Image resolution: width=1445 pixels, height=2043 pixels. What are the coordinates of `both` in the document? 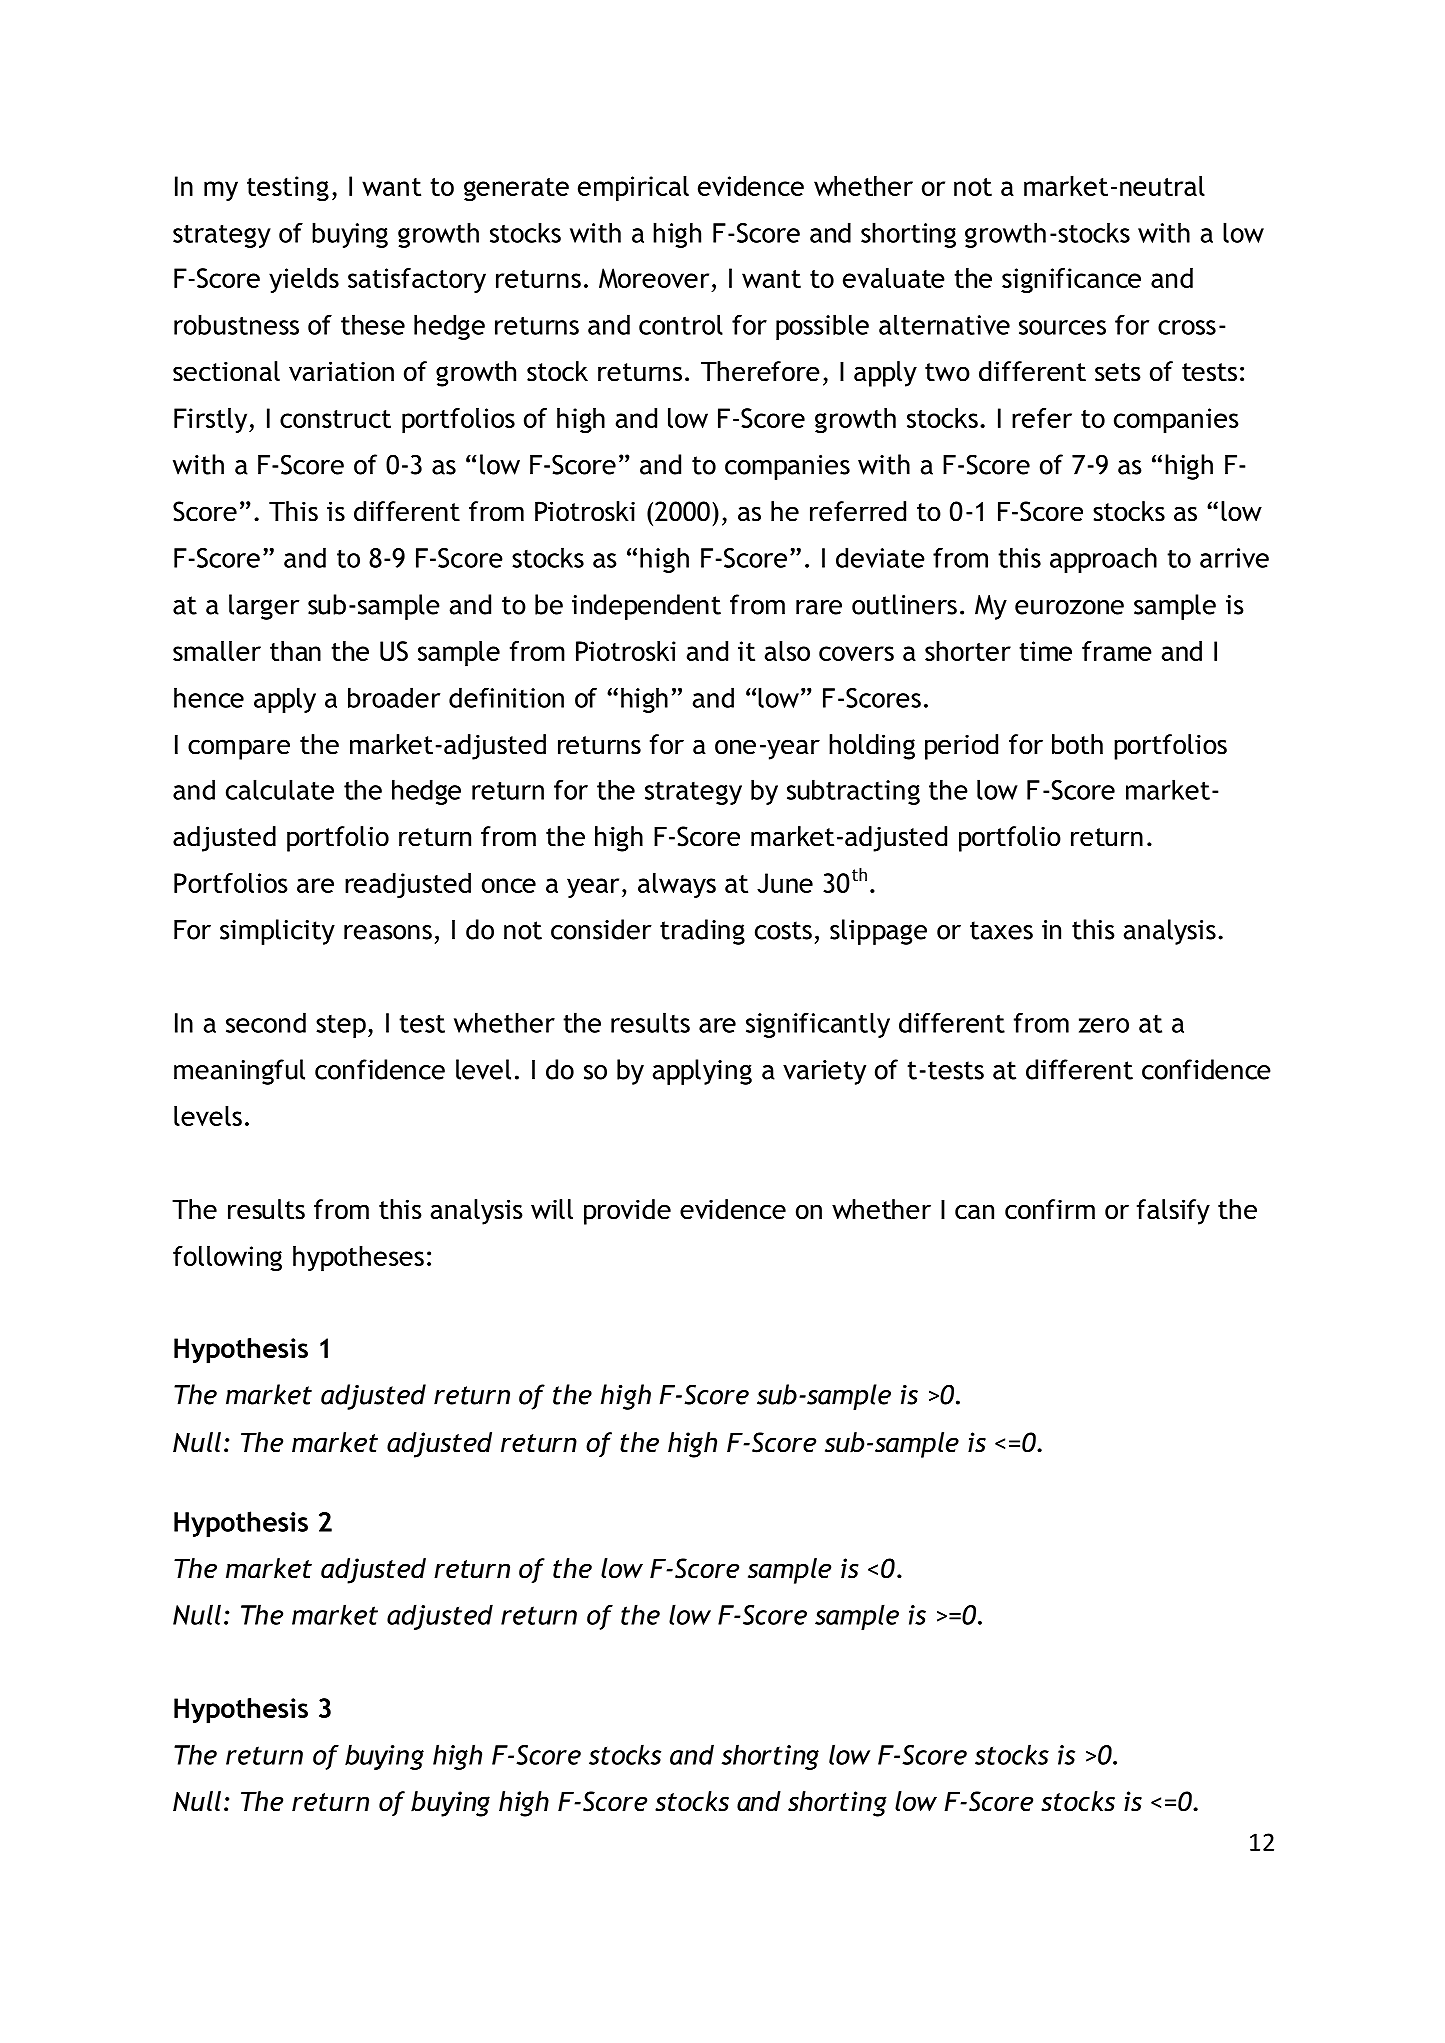 It's located at (1077, 744).
